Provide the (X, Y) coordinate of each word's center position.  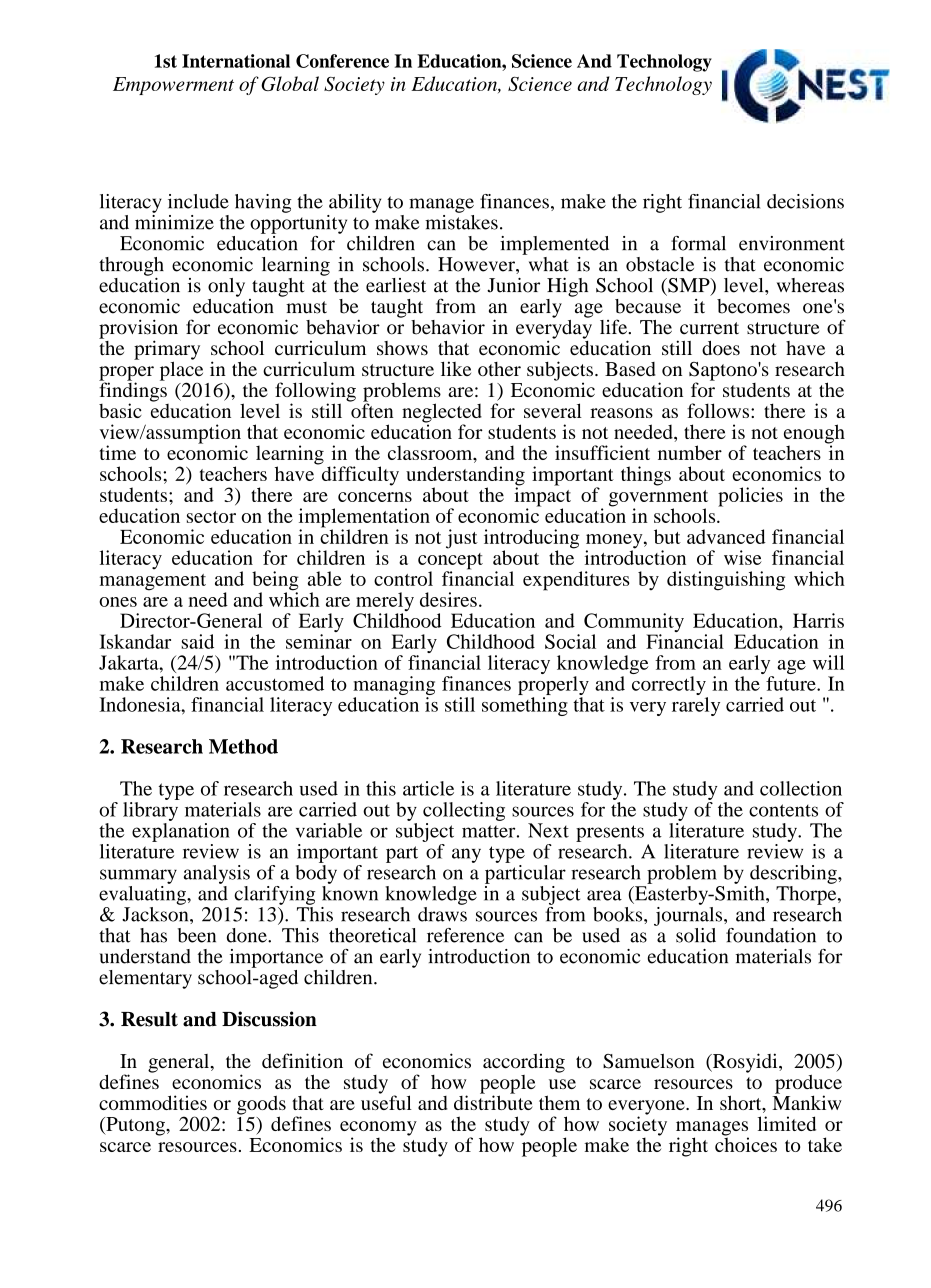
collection (801, 788)
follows (719, 410)
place (181, 371)
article (428, 788)
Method (243, 746)
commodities (153, 1102)
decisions (805, 201)
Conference (342, 61)
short (742, 1104)
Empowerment (173, 86)
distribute (493, 1101)
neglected (442, 414)
